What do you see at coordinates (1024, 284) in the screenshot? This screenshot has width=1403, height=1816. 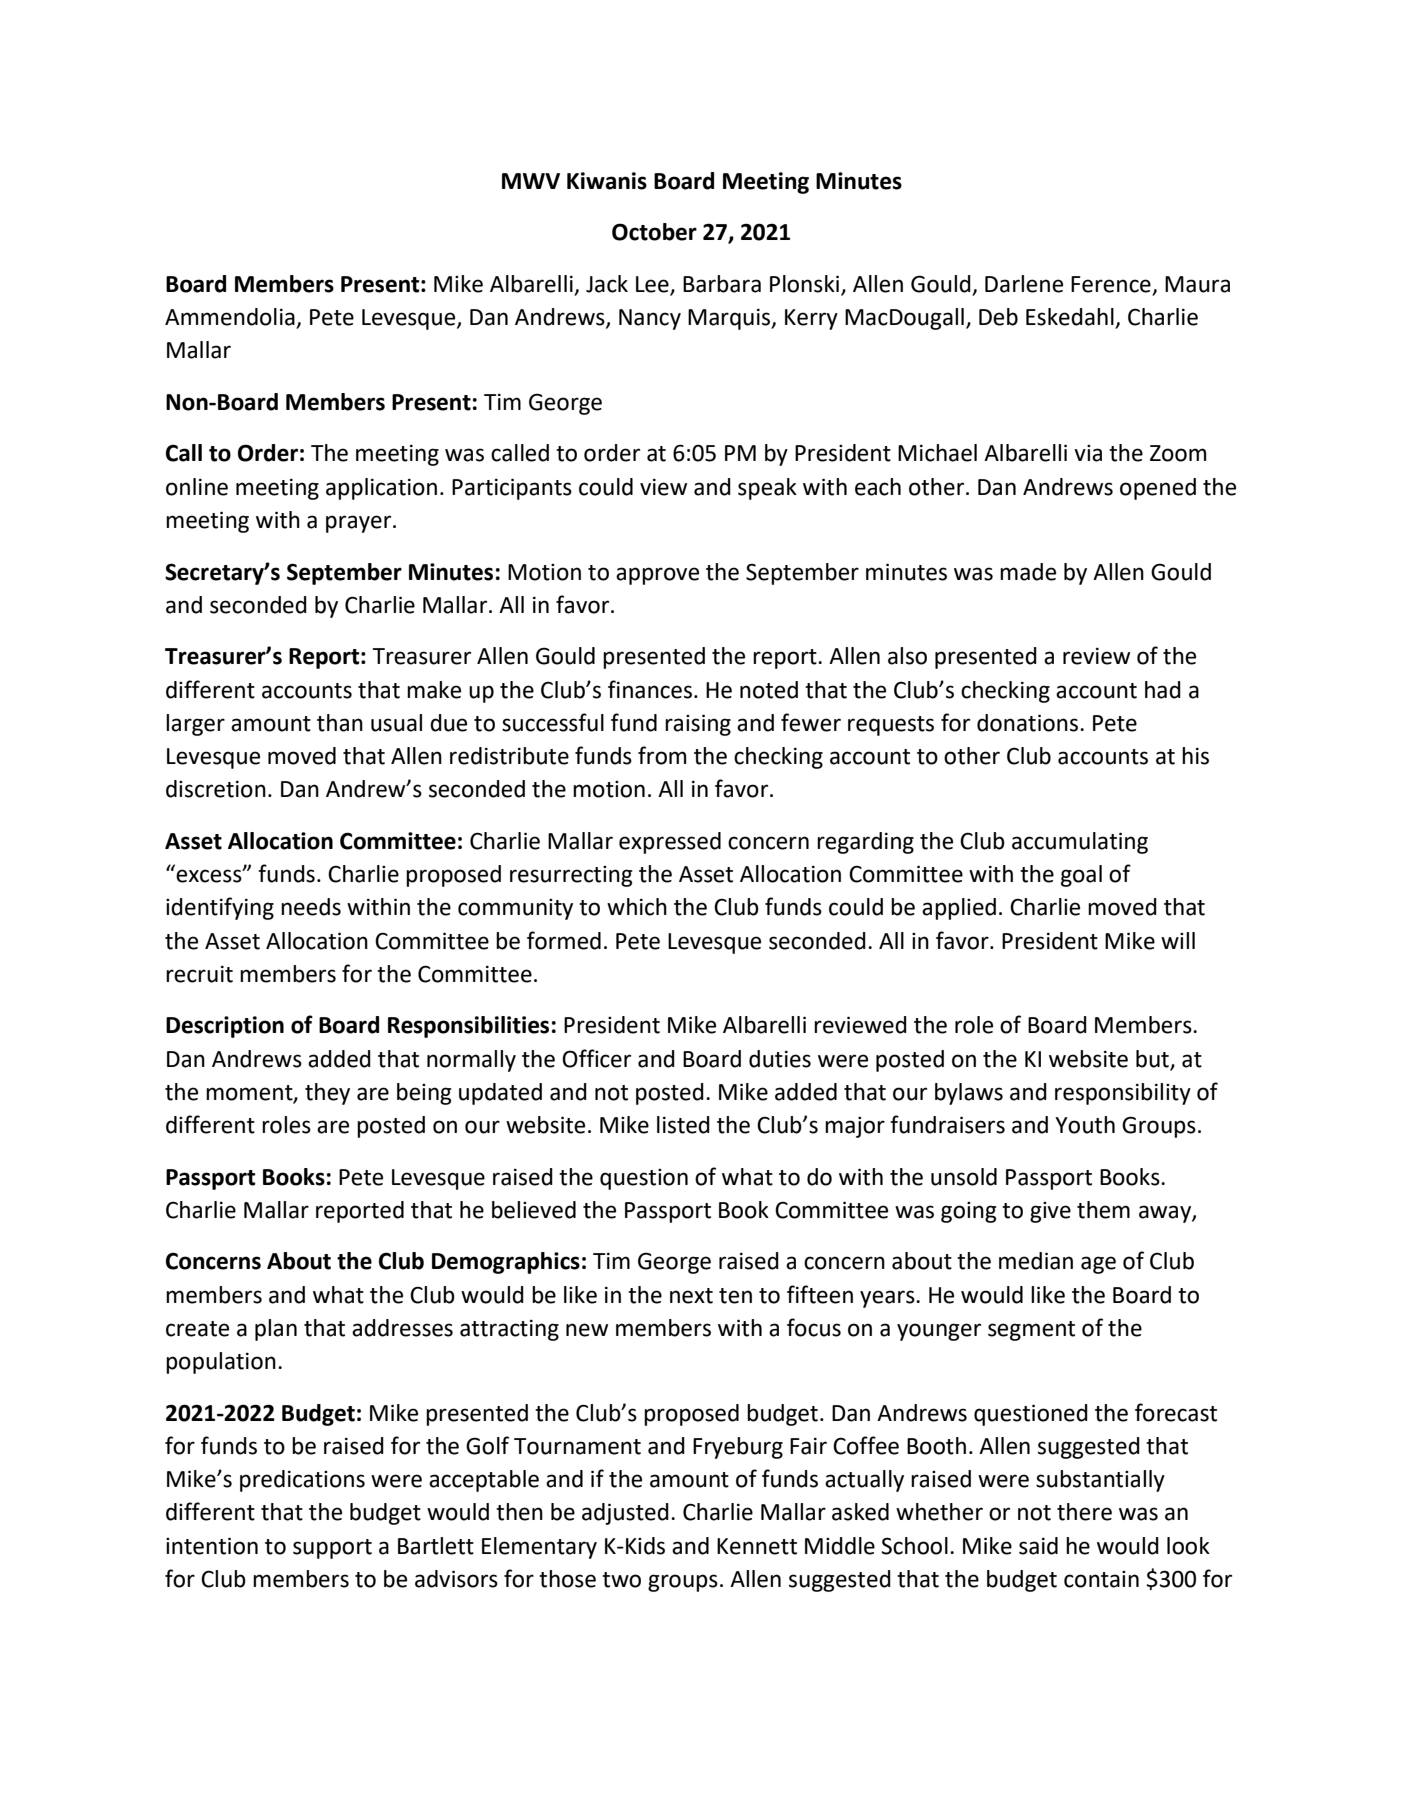 I see `Darlene` at bounding box center [1024, 284].
